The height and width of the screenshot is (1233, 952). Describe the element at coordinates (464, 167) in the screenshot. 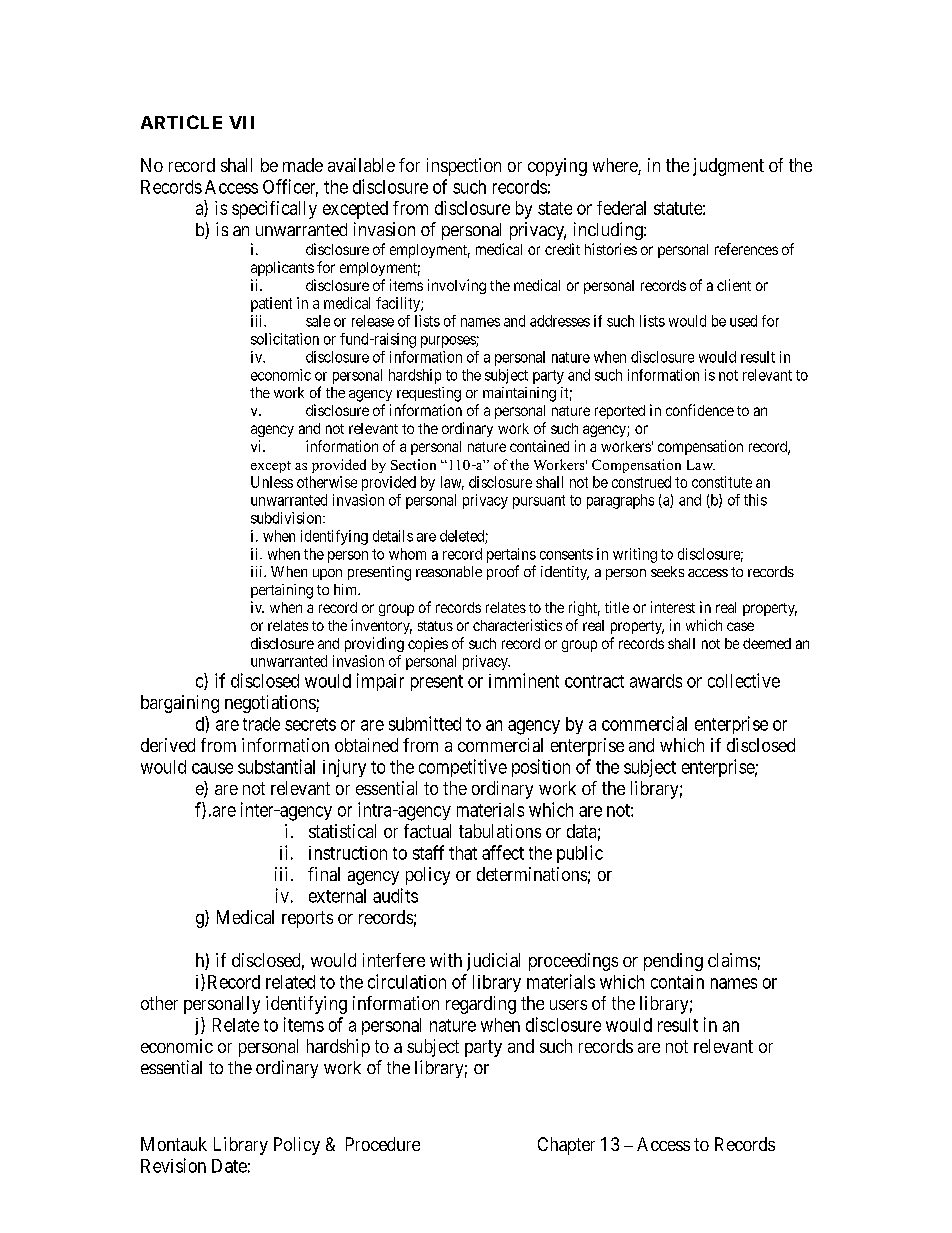

I see `inspection` at that location.
